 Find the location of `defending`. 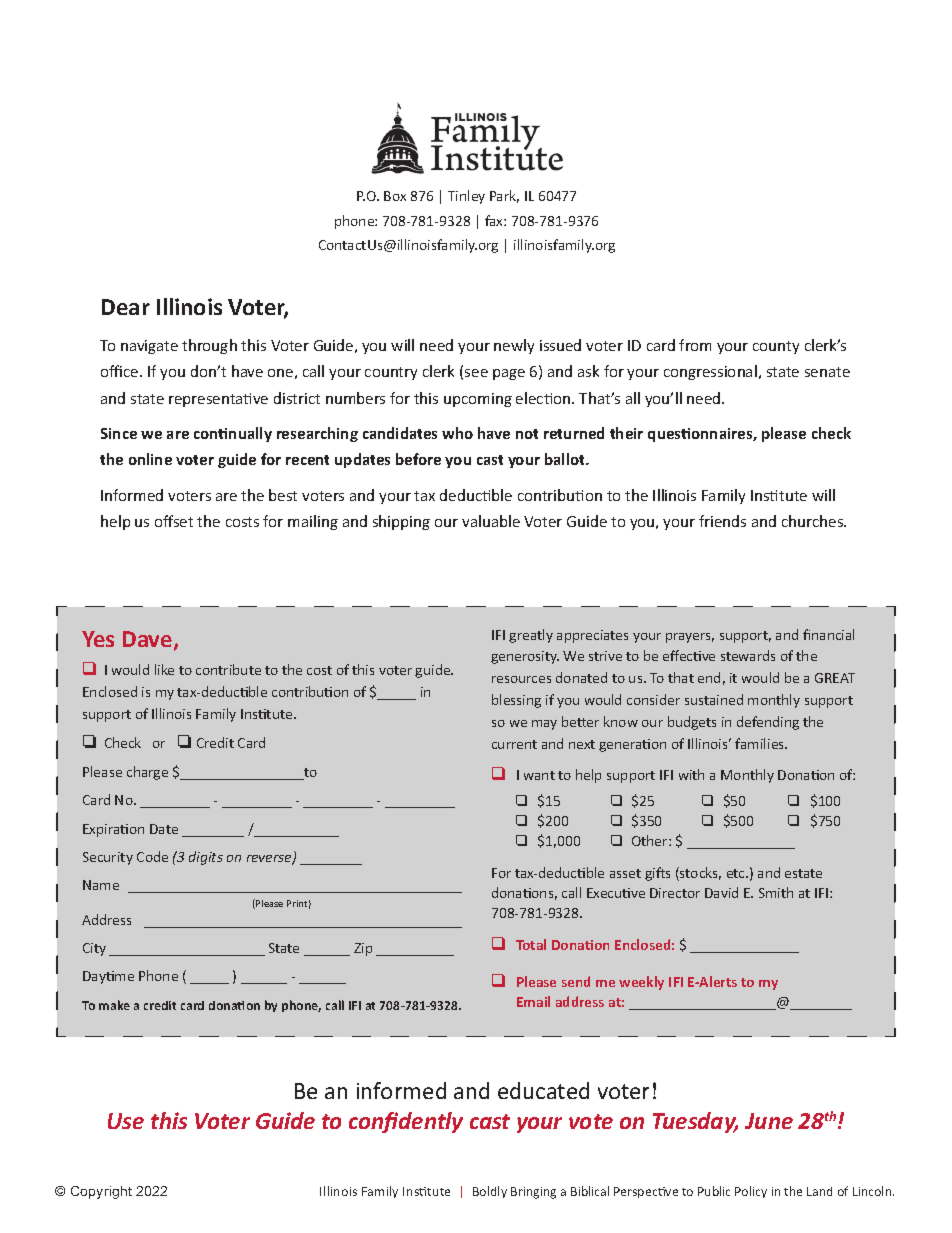

defending is located at coordinates (768, 723).
